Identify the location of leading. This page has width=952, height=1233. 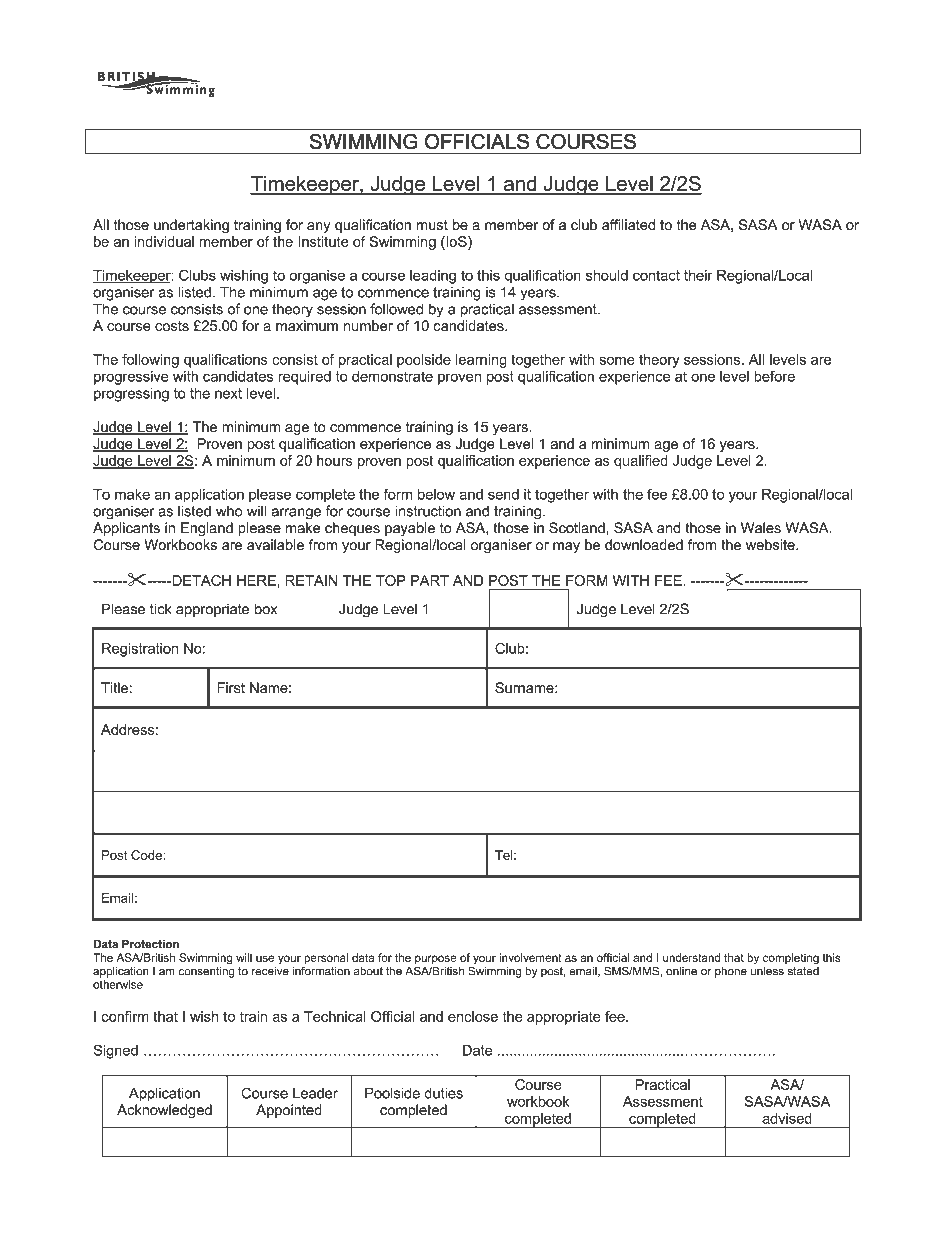
(433, 277).
